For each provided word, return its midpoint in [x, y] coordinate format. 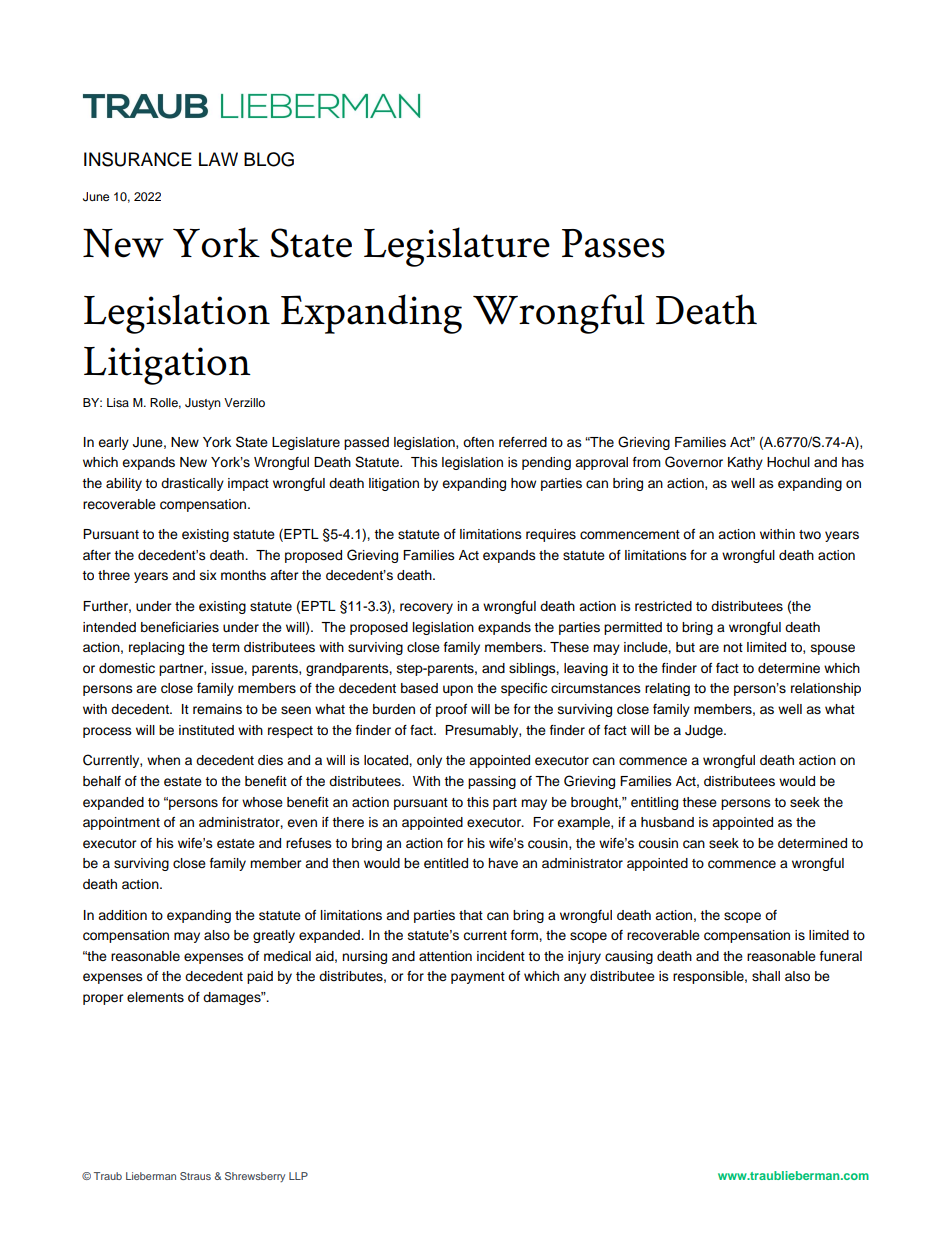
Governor [694, 462]
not [733, 647]
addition [122, 915]
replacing [156, 648]
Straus [195, 1176]
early [113, 443]
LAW [218, 159]
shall [766, 976]
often [478, 442]
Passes [613, 243]
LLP [298, 1176]
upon [458, 690]
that [471, 915]
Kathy [745, 463]
